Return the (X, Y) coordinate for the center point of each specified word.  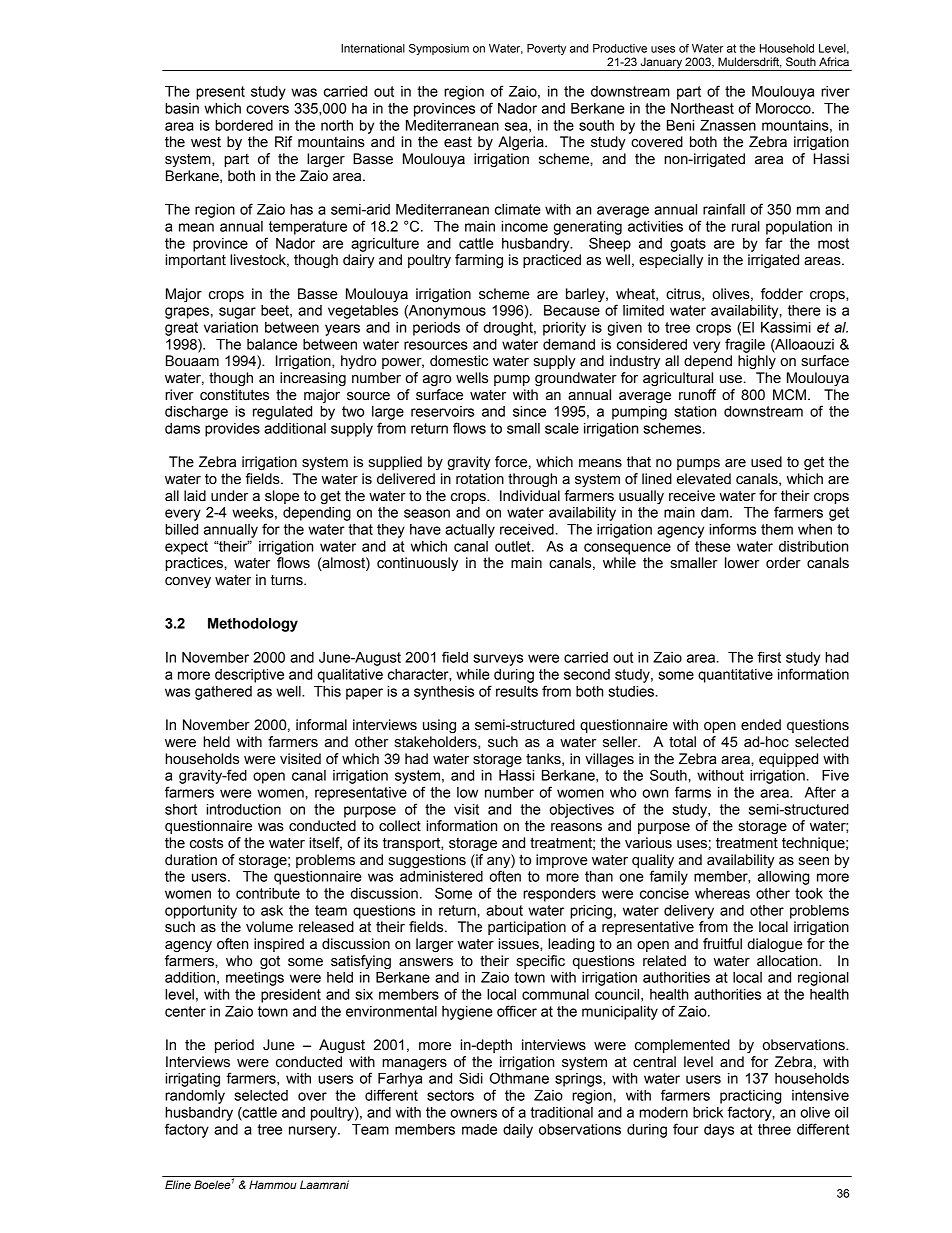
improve (562, 861)
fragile (745, 345)
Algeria (522, 143)
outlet (514, 546)
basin (182, 108)
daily (518, 1131)
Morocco (784, 108)
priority (564, 329)
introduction (243, 809)
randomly (195, 1097)
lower (742, 563)
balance (272, 344)
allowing (784, 878)
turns (288, 580)
